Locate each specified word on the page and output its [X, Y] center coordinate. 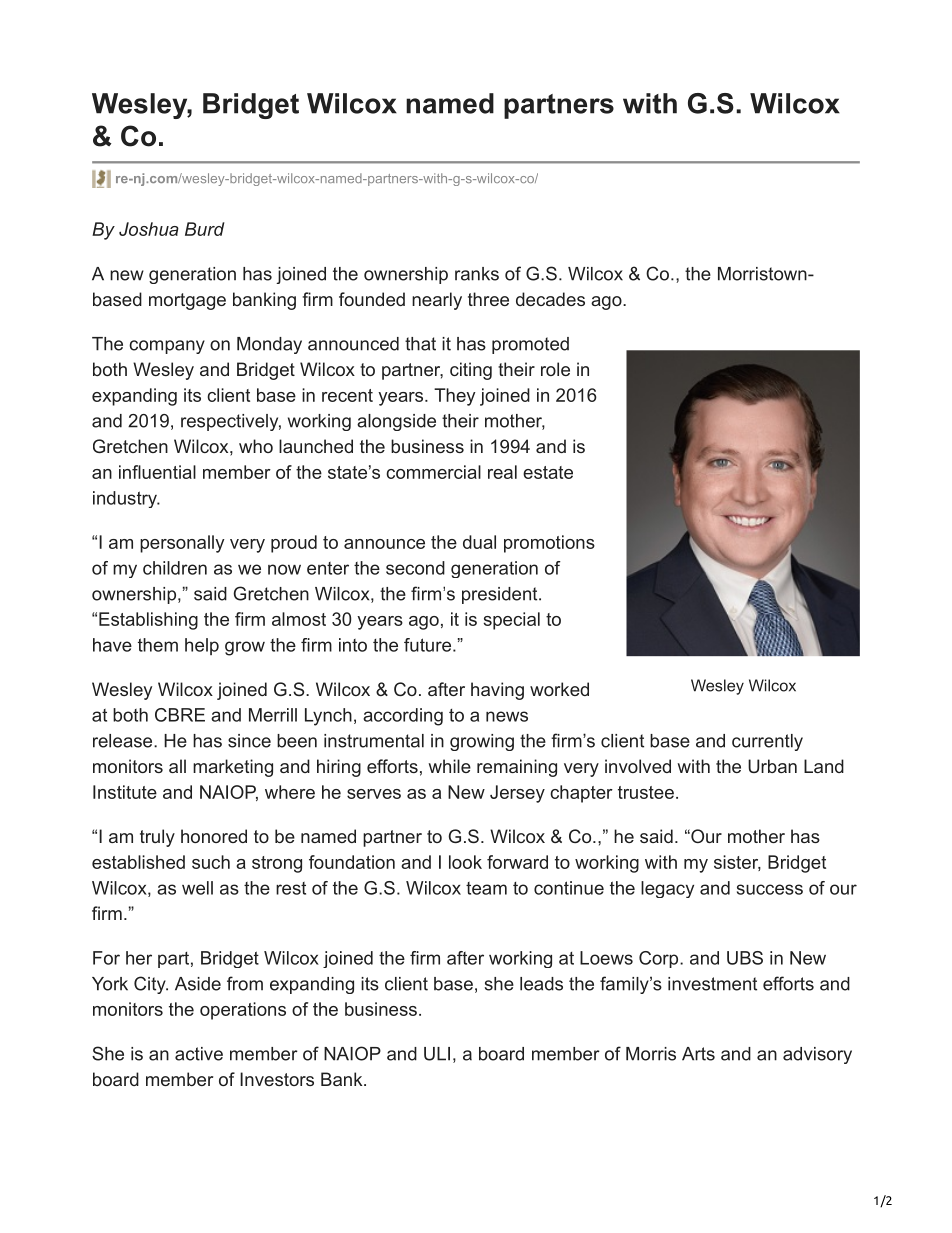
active [199, 1054]
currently [767, 742]
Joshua [149, 229]
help [202, 646]
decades [550, 299]
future [427, 645]
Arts [698, 1054]
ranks [477, 274]
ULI [437, 1054]
